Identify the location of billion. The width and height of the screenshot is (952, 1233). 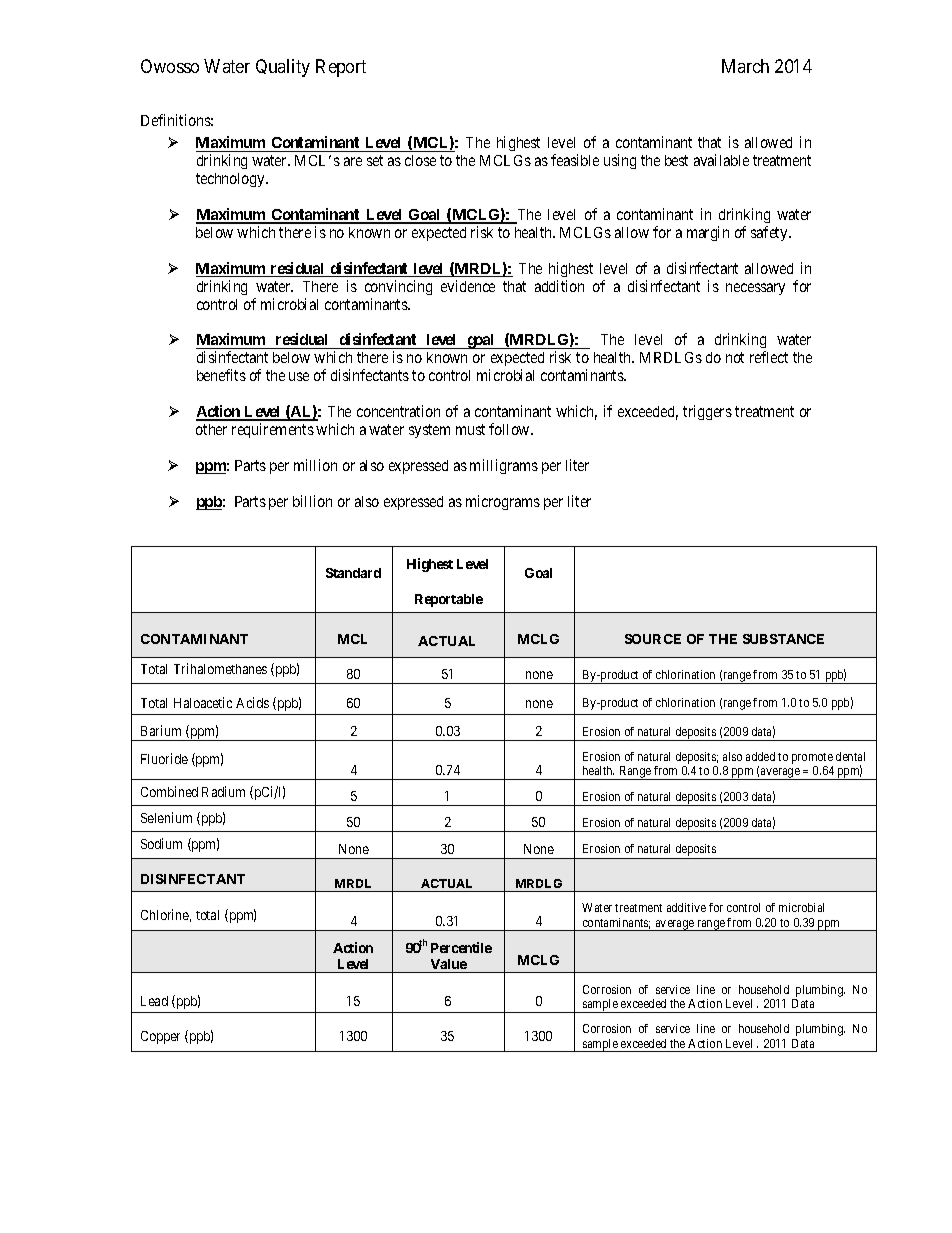
(312, 501).
